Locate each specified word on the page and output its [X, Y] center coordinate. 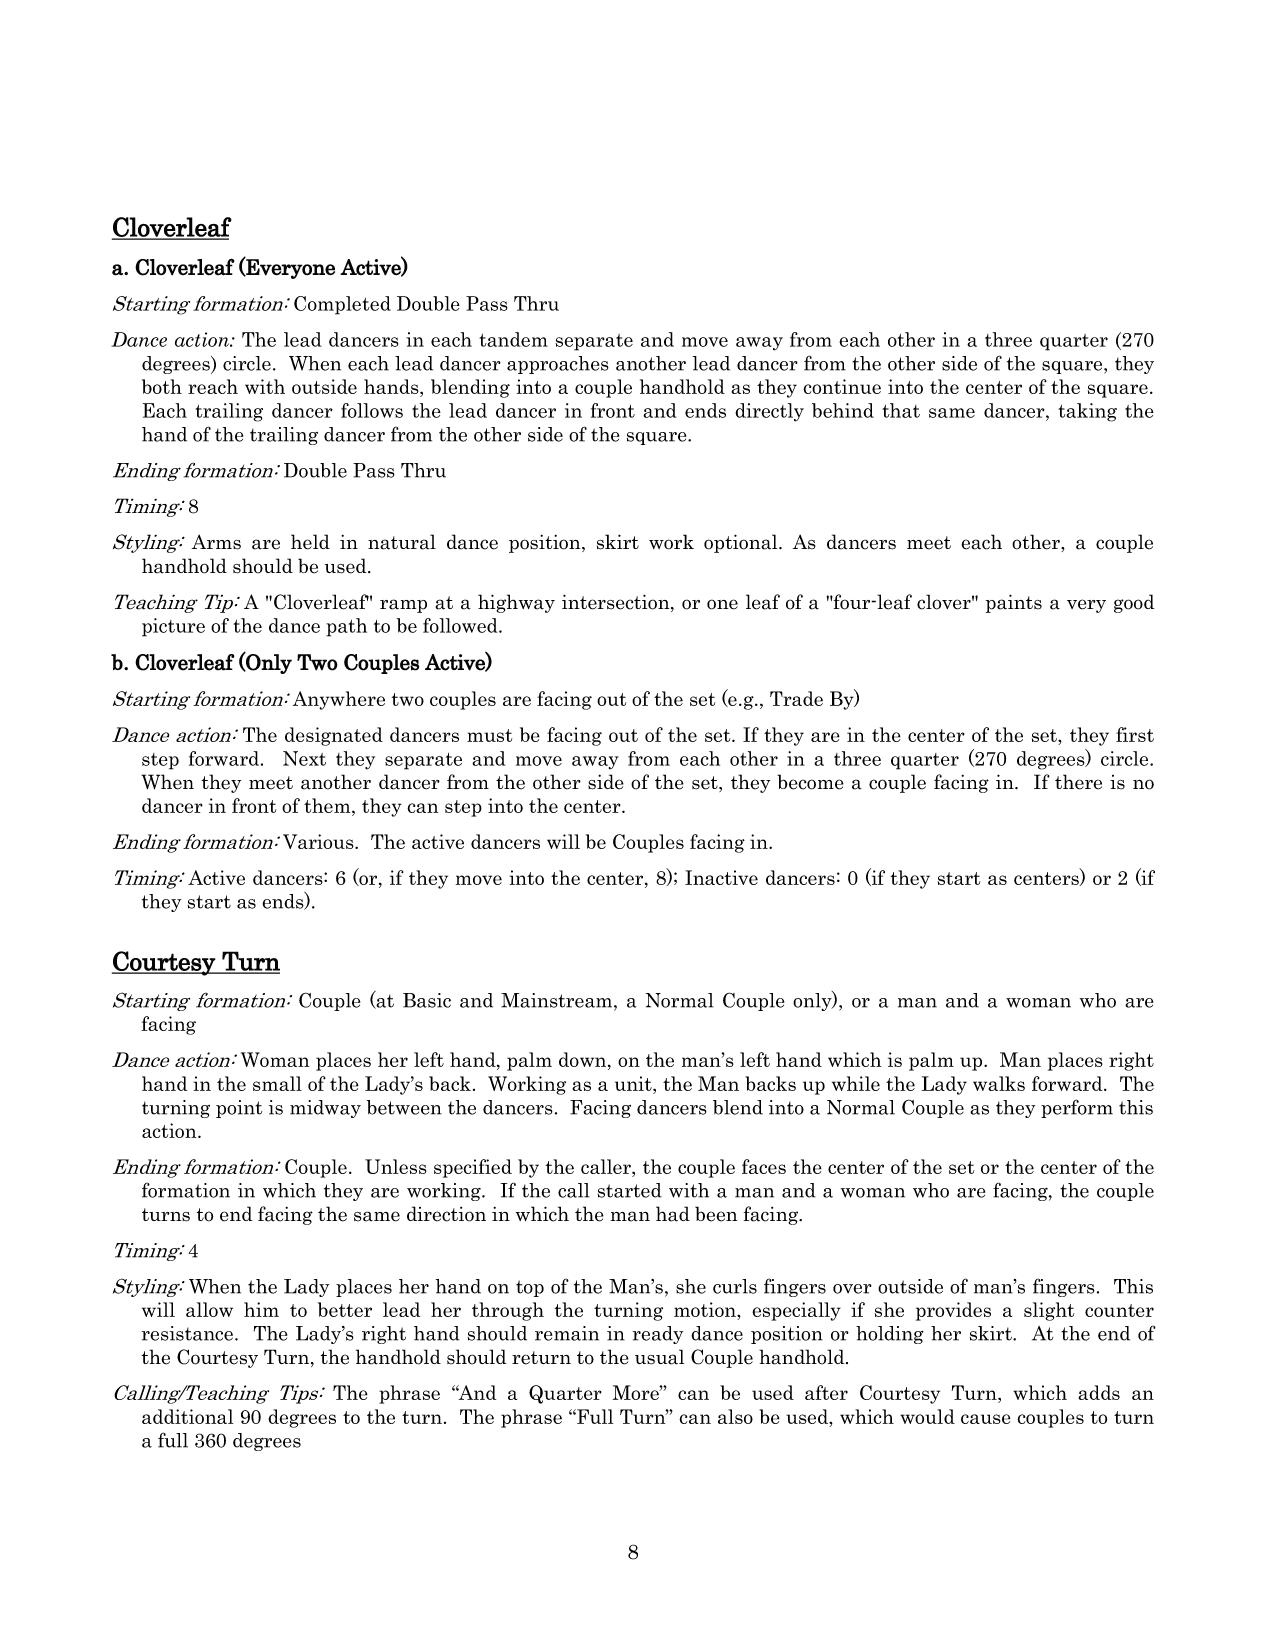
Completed [342, 305]
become [810, 782]
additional [187, 1416]
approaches [558, 365]
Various [319, 841]
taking [1087, 412]
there [1078, 782]
